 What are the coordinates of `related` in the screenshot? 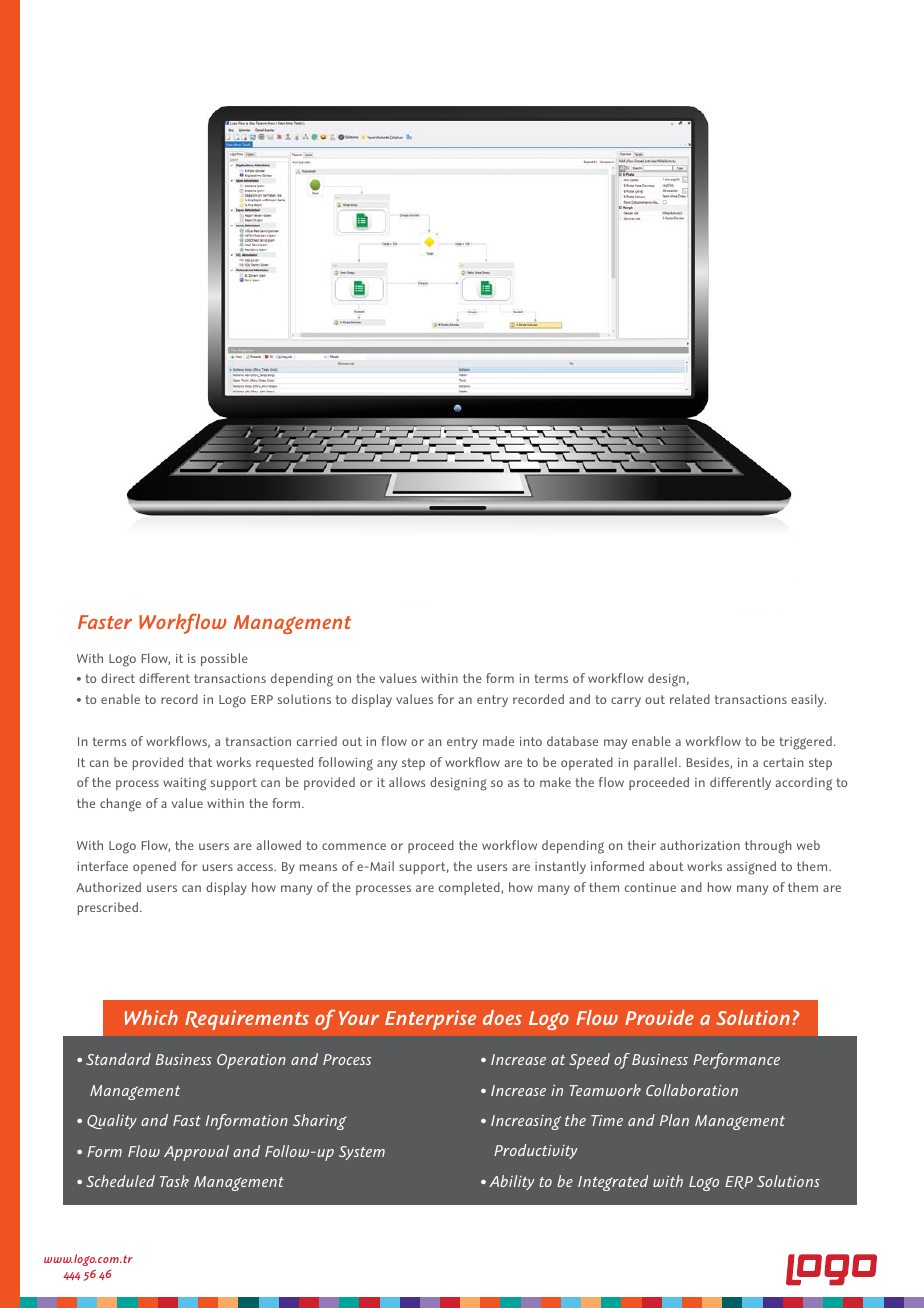 It's located at (690, 699).
